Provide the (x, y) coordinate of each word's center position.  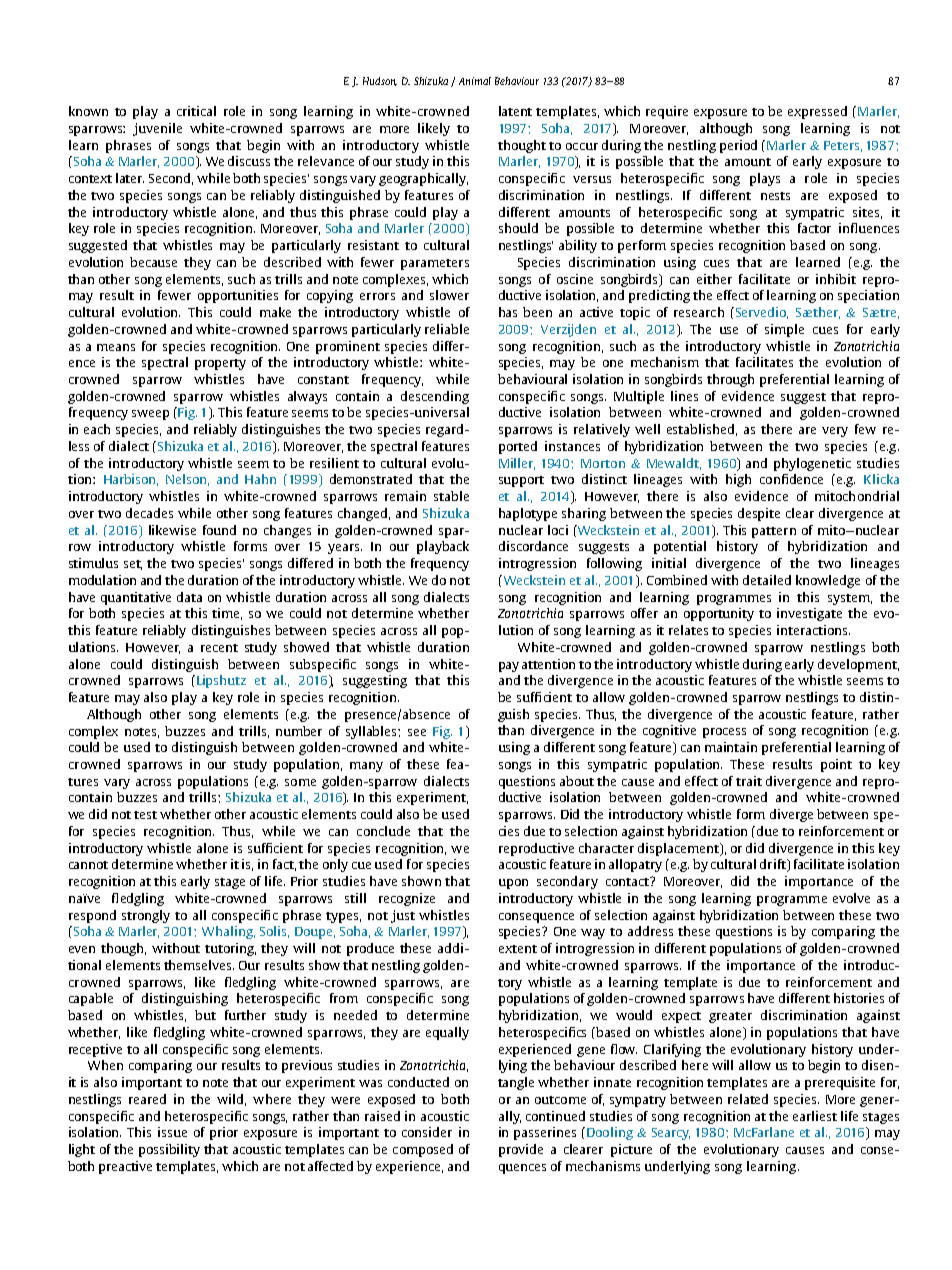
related (748, 1099)
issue (172, 1132)
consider (427, 1132)
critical (196, 111)
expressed (817, 112)
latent (515, 111)
